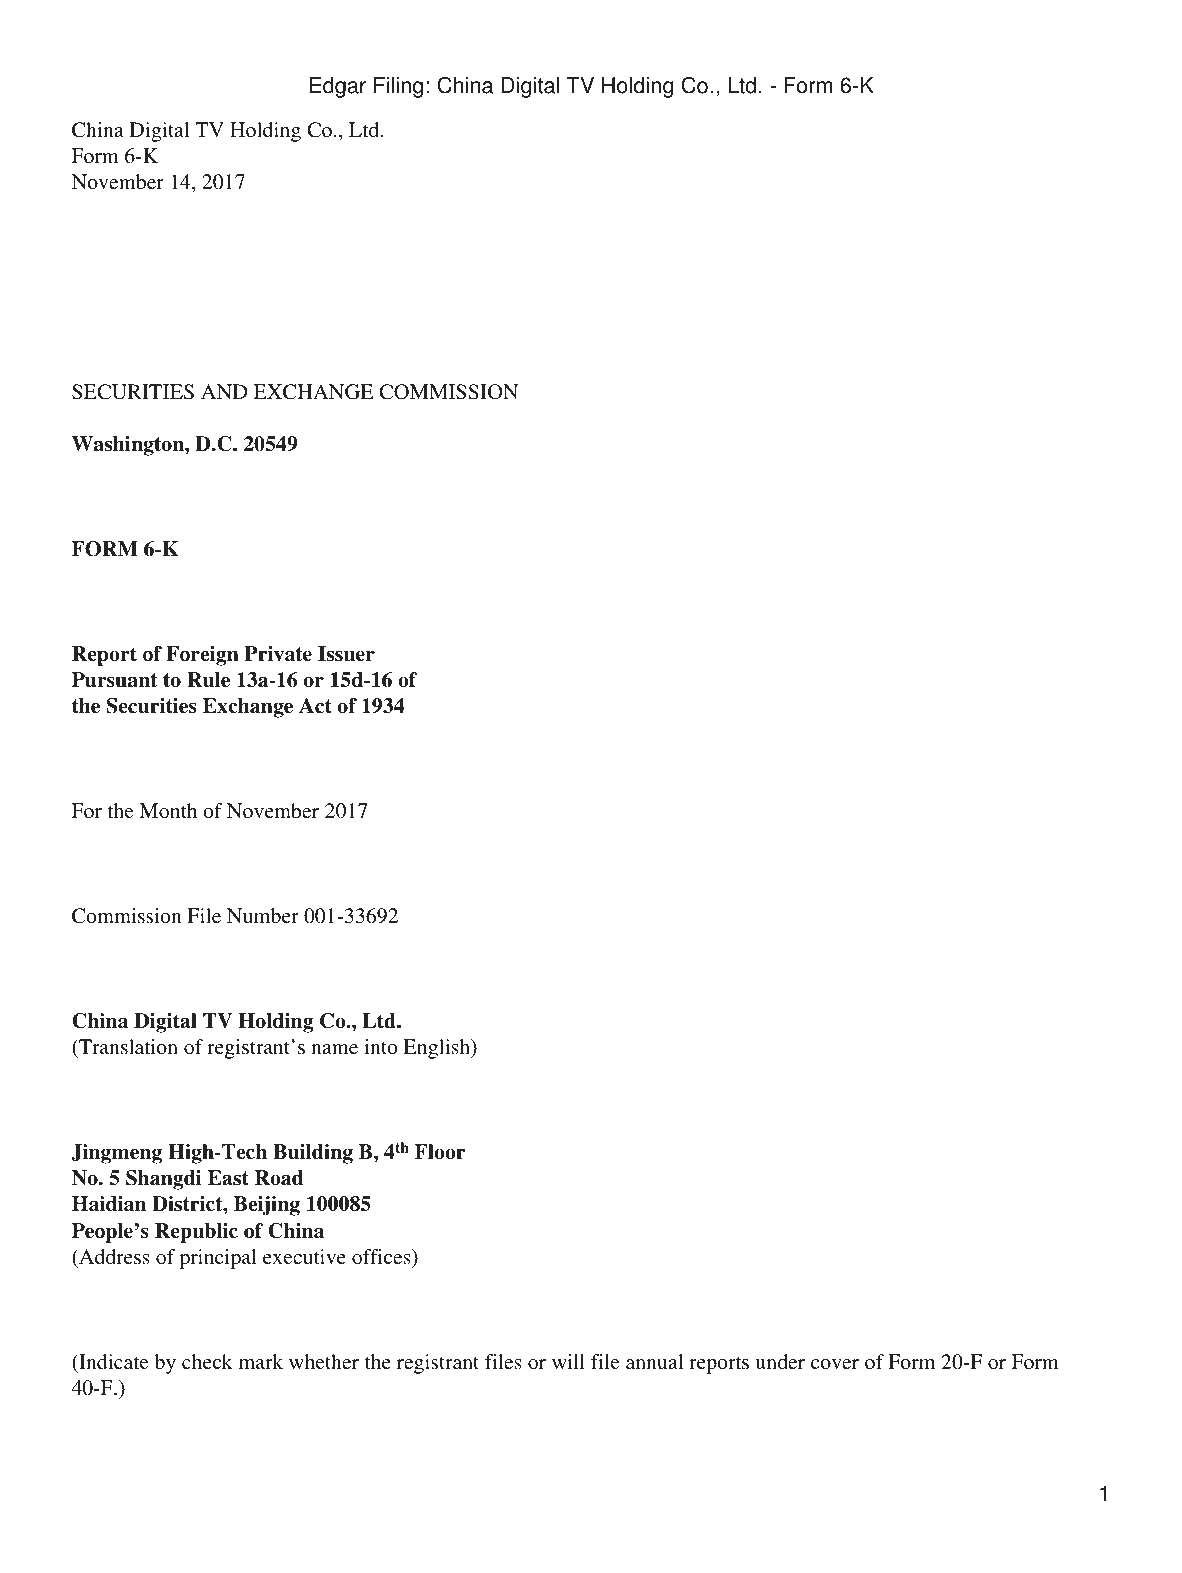  Describe the element at coordinates (278, 654) in the document. I see `Private` at that location.
